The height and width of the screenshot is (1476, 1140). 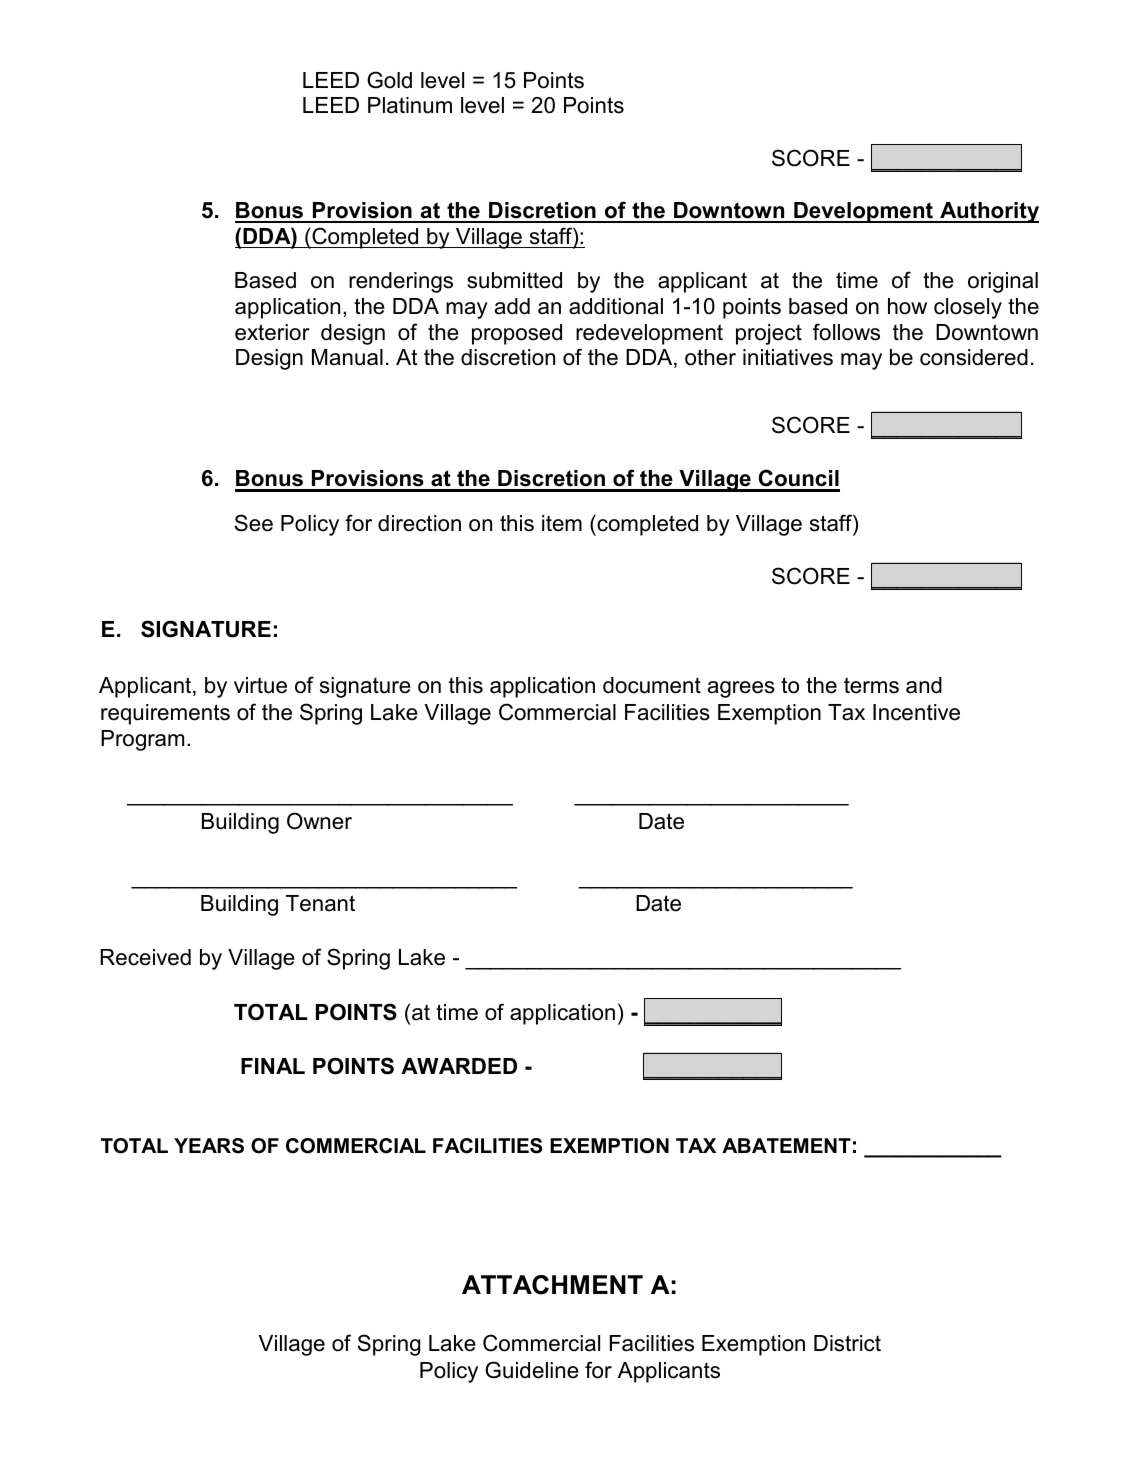 What do you see at coordinates (254, 523) in the screenshot?
I see `See` at bounding box center [254, 523].
